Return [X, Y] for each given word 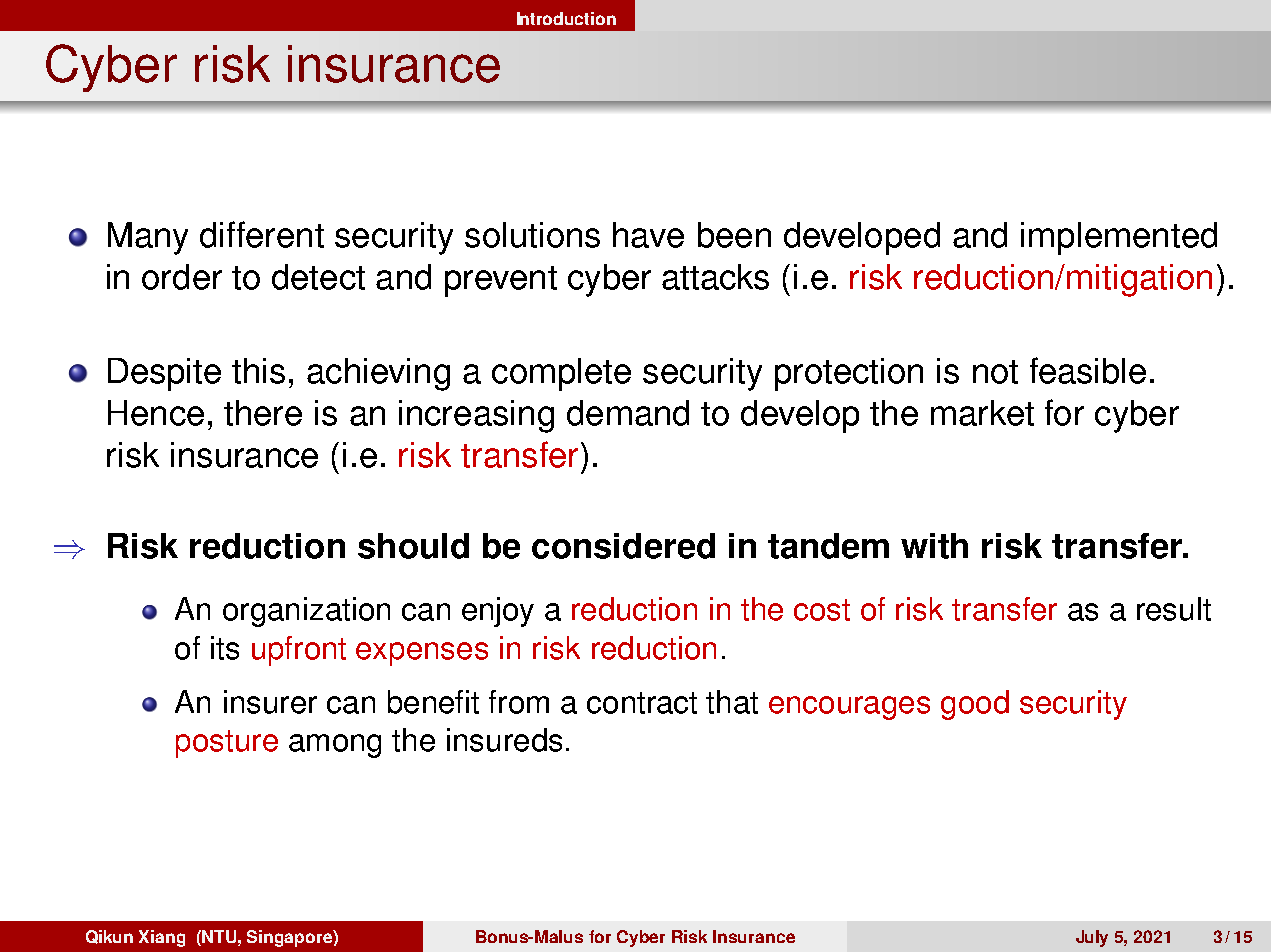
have [648, 235]
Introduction [566, 18]
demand [628, 413]
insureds [504, 740]
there [263, 413]
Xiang [162, 938]
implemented [1119, 238]
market [982, 413]
